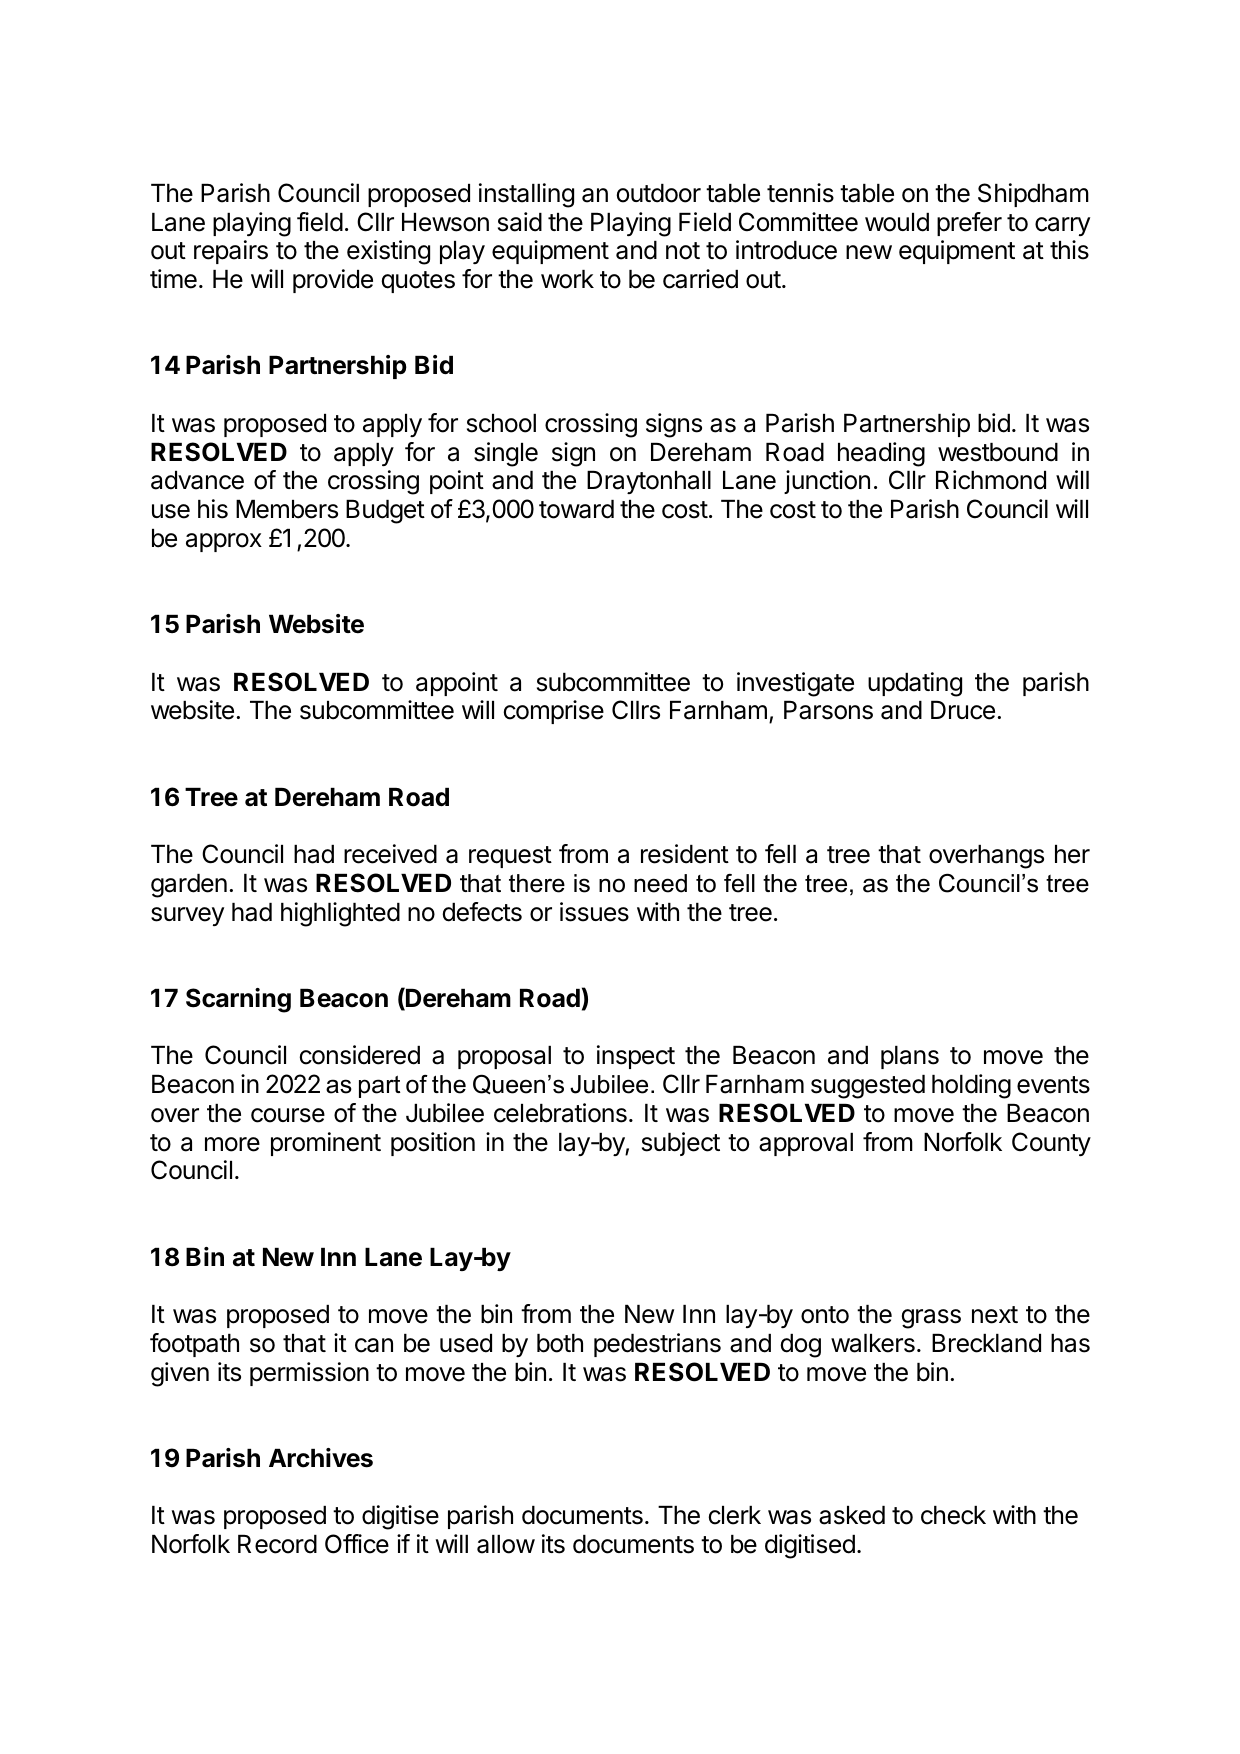 The width and height of the screenshot is (1240, 1754). What do you see at coordinates (231, 252) in the screenshot?
I see `repairs` at bounding box center [231, 252].
